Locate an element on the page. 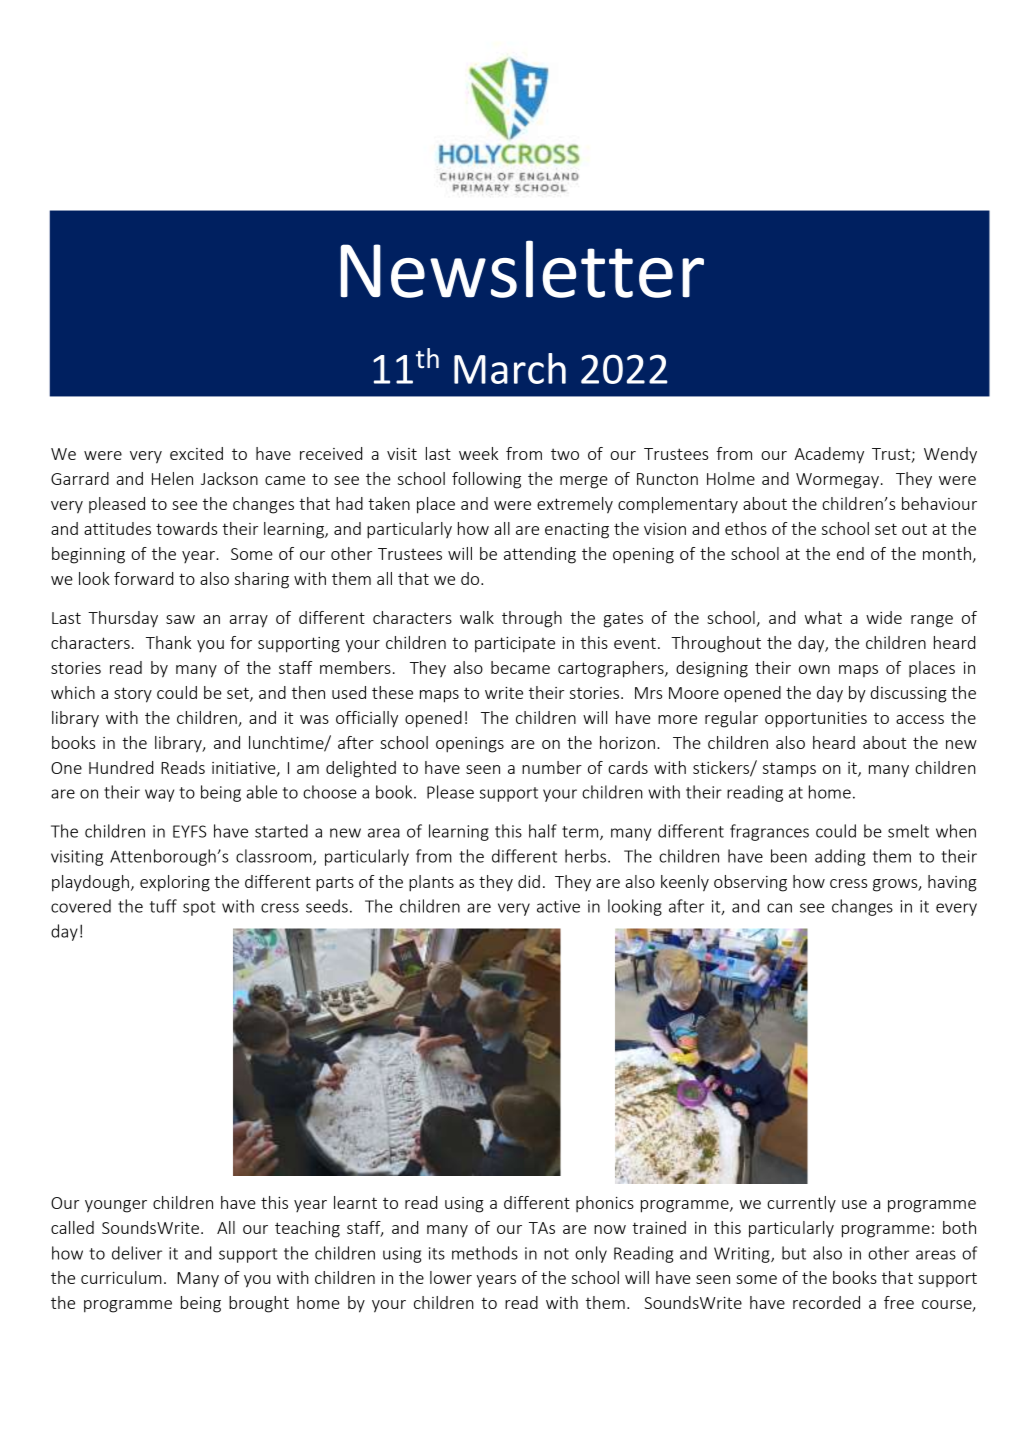 The width and height of the image is (1026, 1452). towards is located at coordinates (186, 528).
